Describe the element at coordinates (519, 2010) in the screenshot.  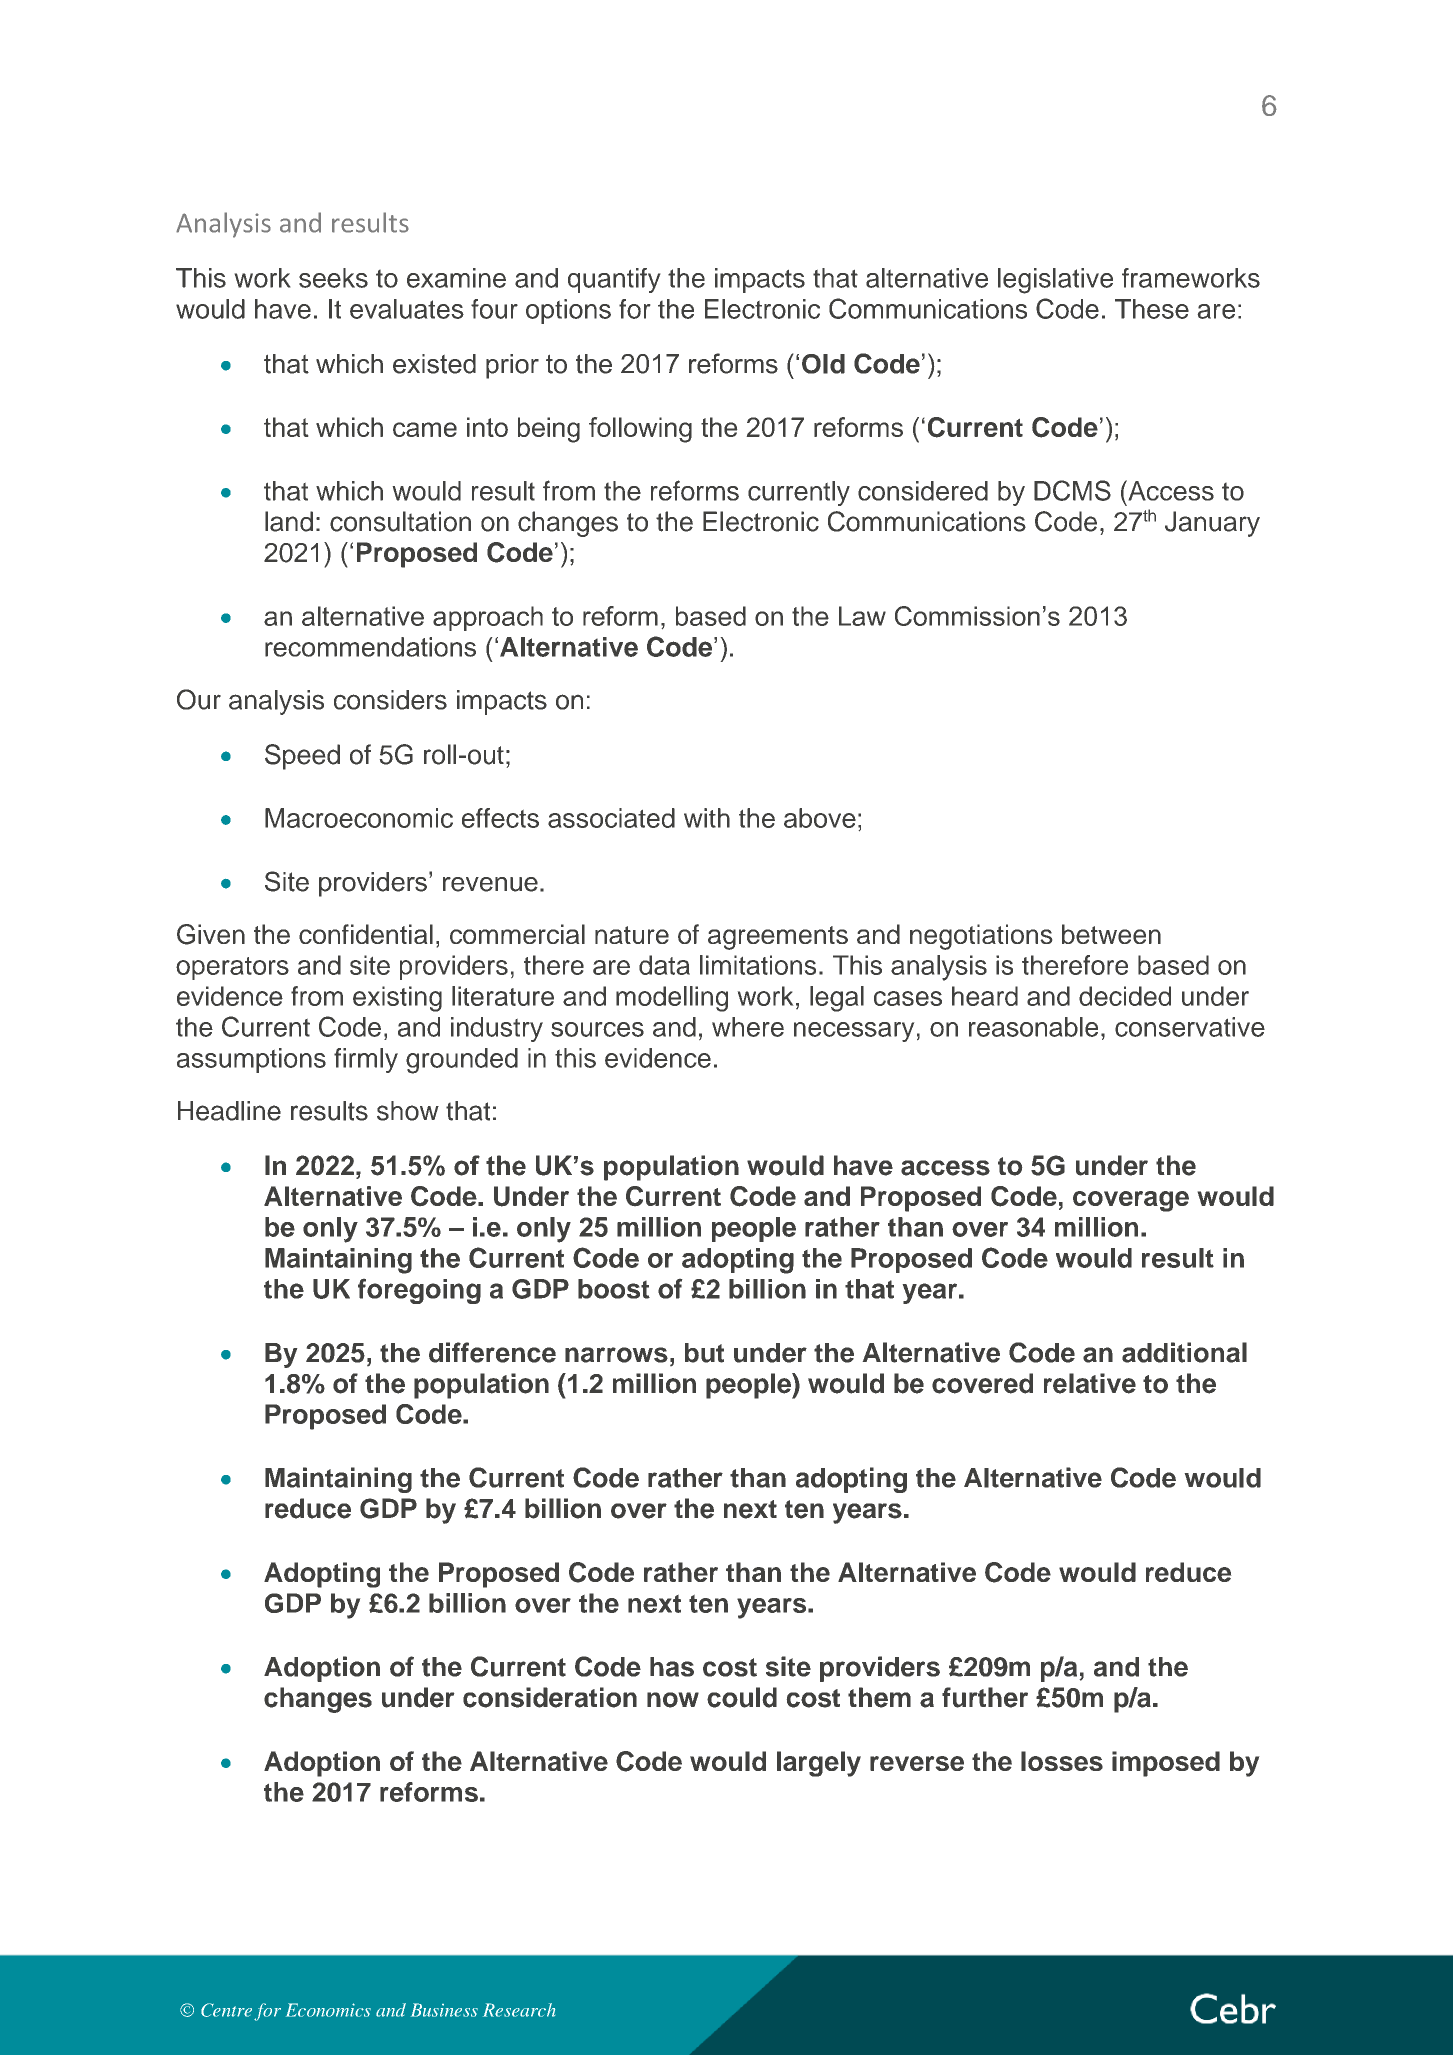
I see `Research` at that location.
